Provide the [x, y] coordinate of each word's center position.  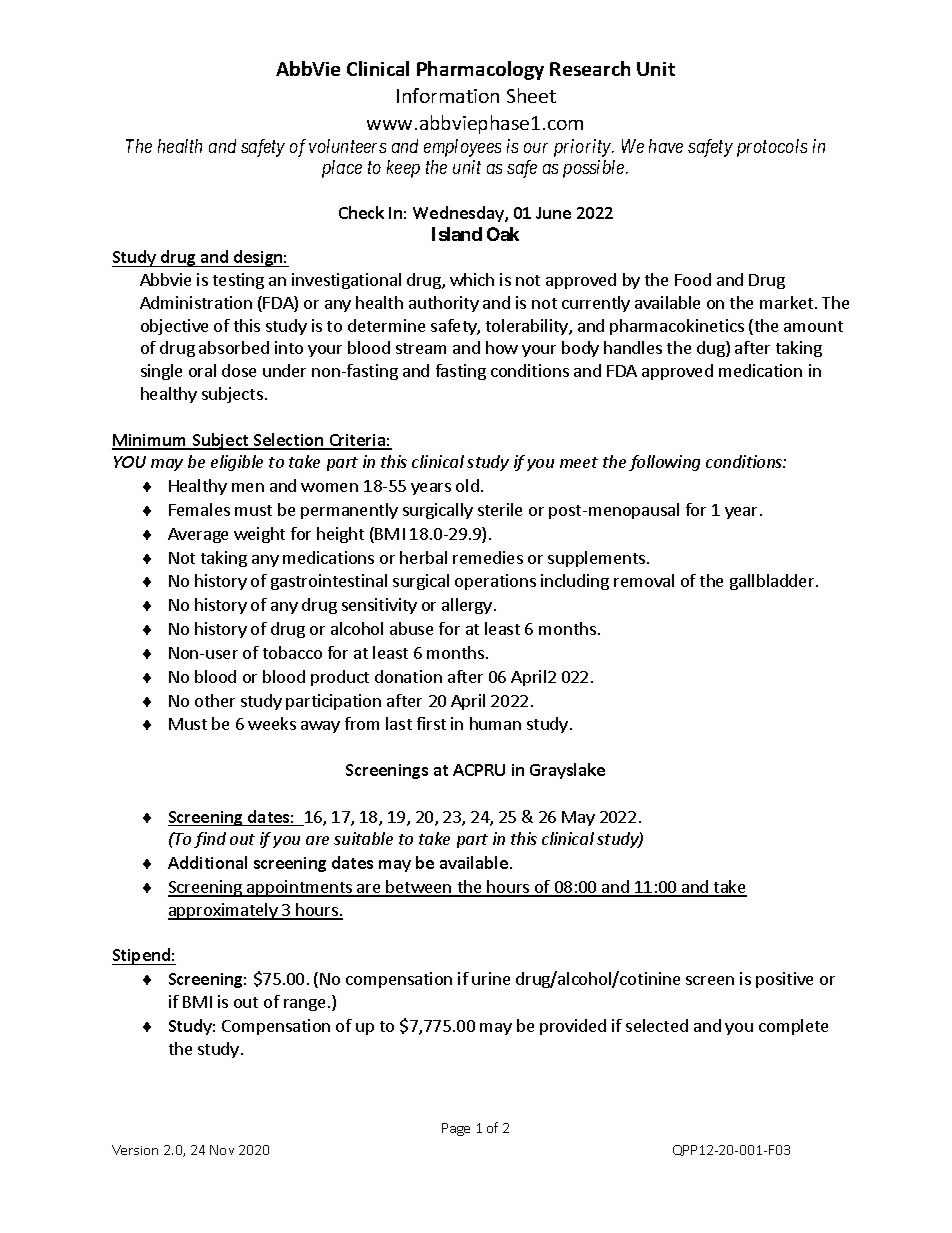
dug [712, 349]
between [419, 888]
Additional [207, 862]
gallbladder [773, 582]
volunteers [347, 146]
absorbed [234, 347]
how [502, 347]
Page [456, 1129]
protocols [772, 148]
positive [784, 980]
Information [448, 95]
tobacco [292, 652]
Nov [222, 1150]
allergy [467, 606]
